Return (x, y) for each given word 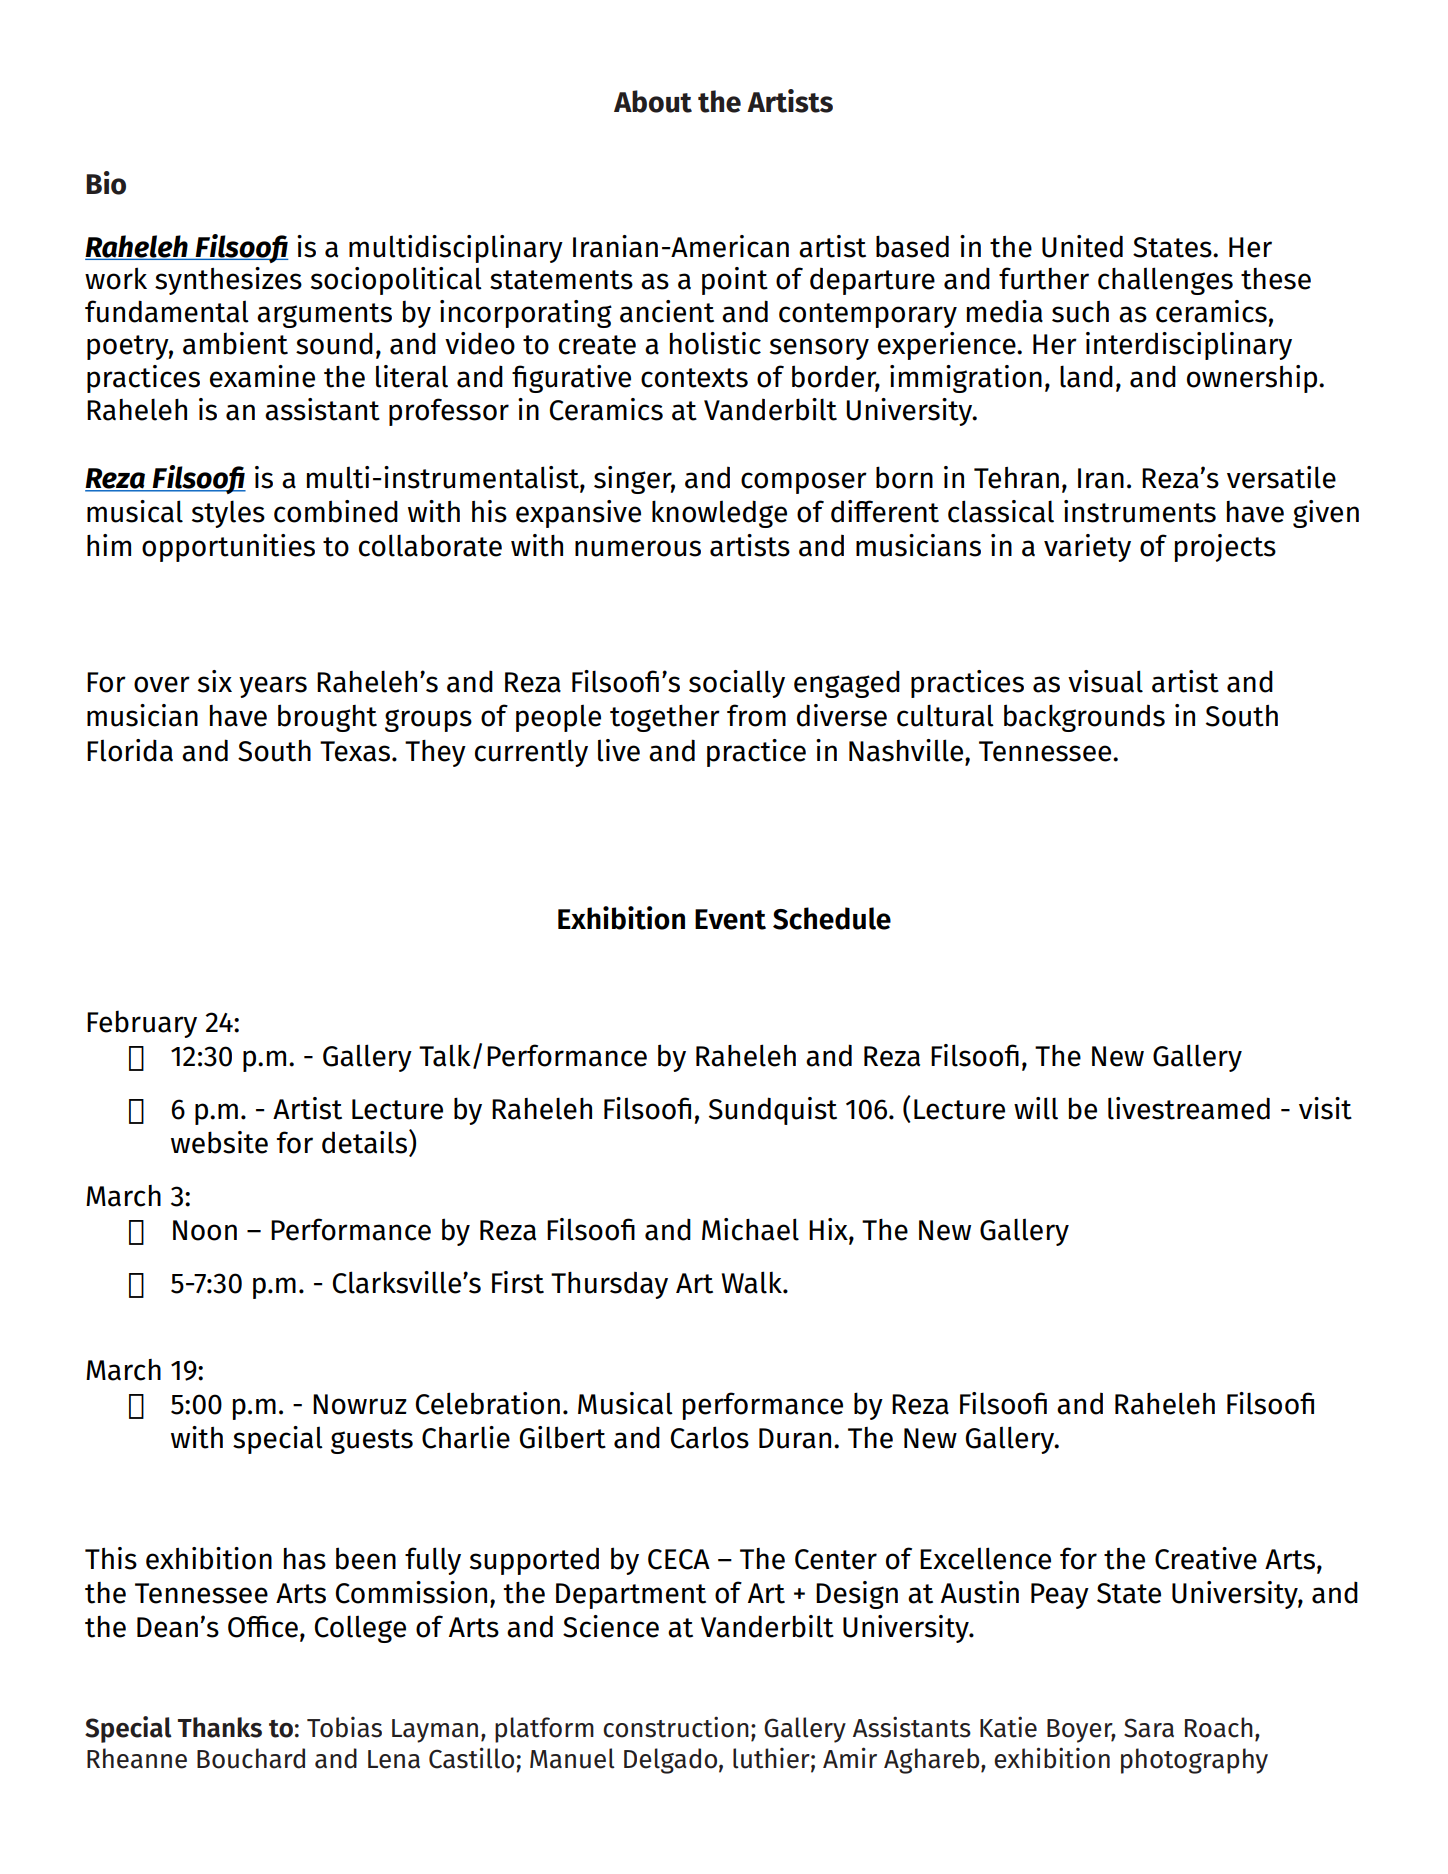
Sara (1149, 1728)
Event (730, 919)
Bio (106, 183)
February (142, 1024)
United (1082, 246)
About (653, 101)
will (1036, 1108)
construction (676, 1727)
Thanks (220, 1727)
